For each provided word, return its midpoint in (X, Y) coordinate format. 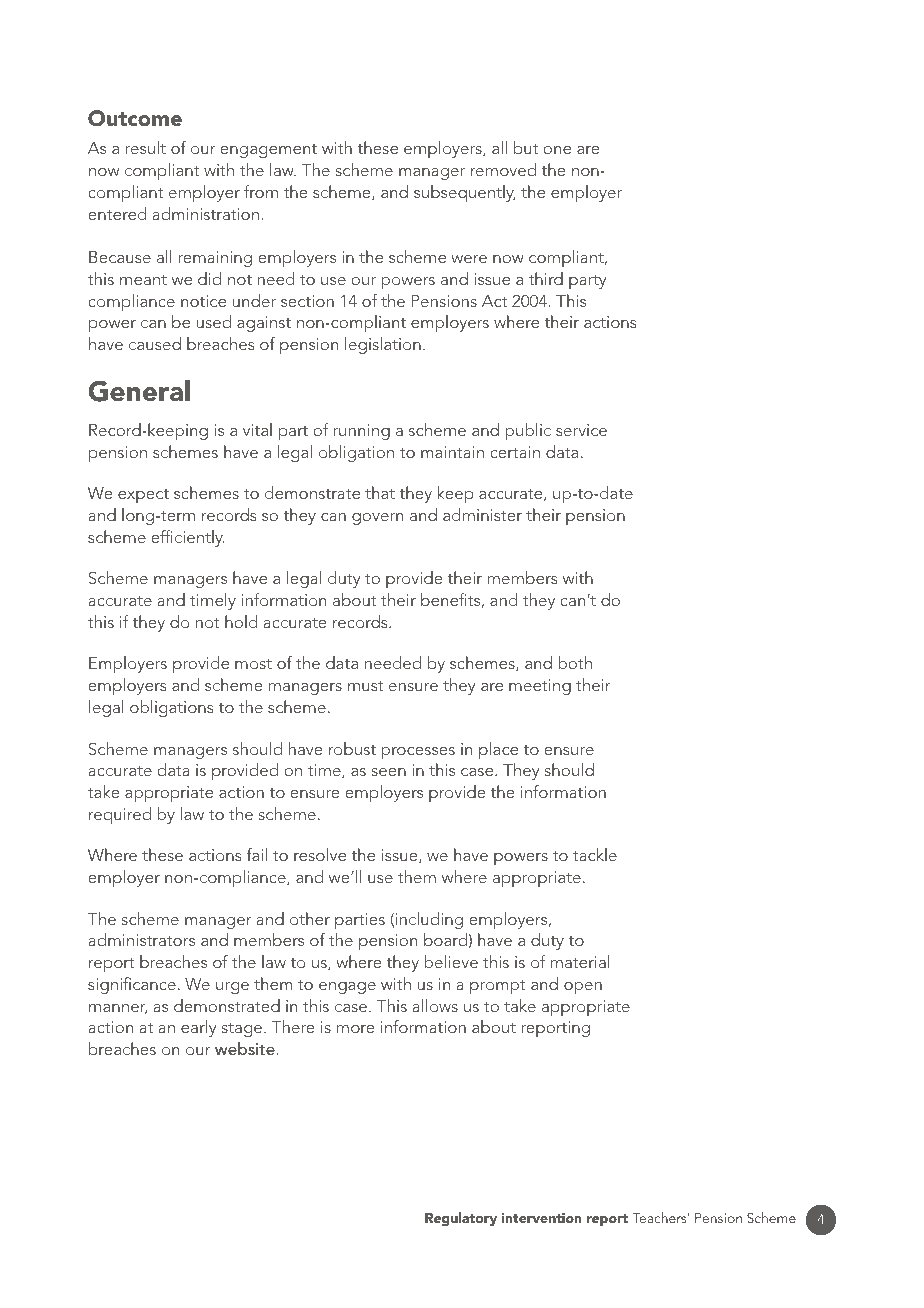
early (198, 1028)
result (146, 147)
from (261, 191)
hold (241, 621)
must (366, 686)
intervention (542, 1218)
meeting (540, 687)
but (526, 147)
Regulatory (461, 1219)
